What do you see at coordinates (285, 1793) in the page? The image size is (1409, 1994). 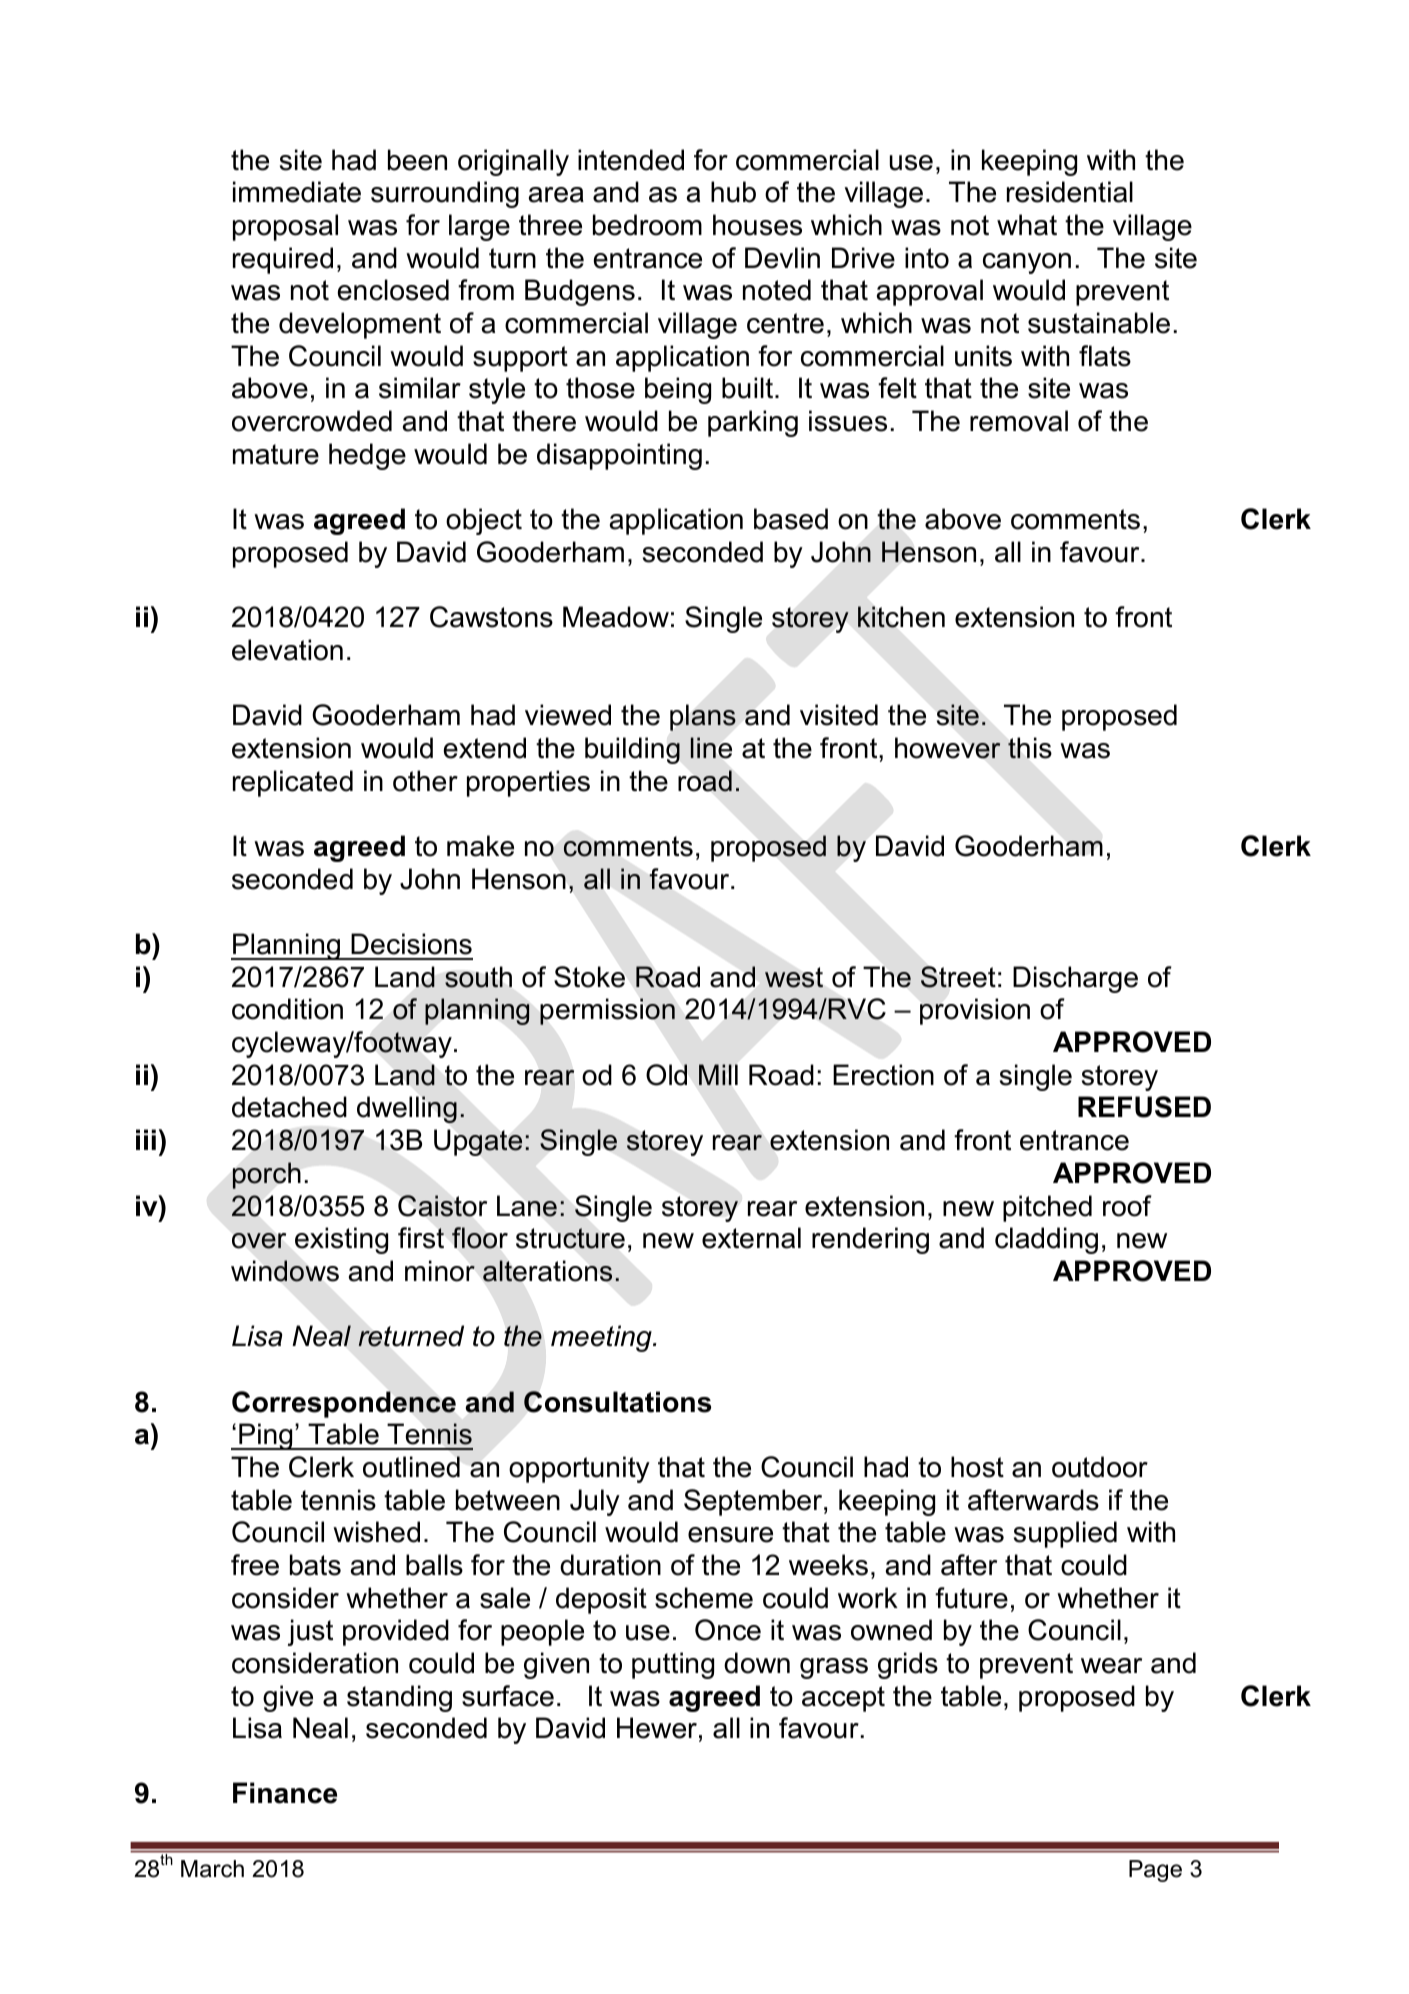 I see `Finance` at bounding box center [285, 1793].
